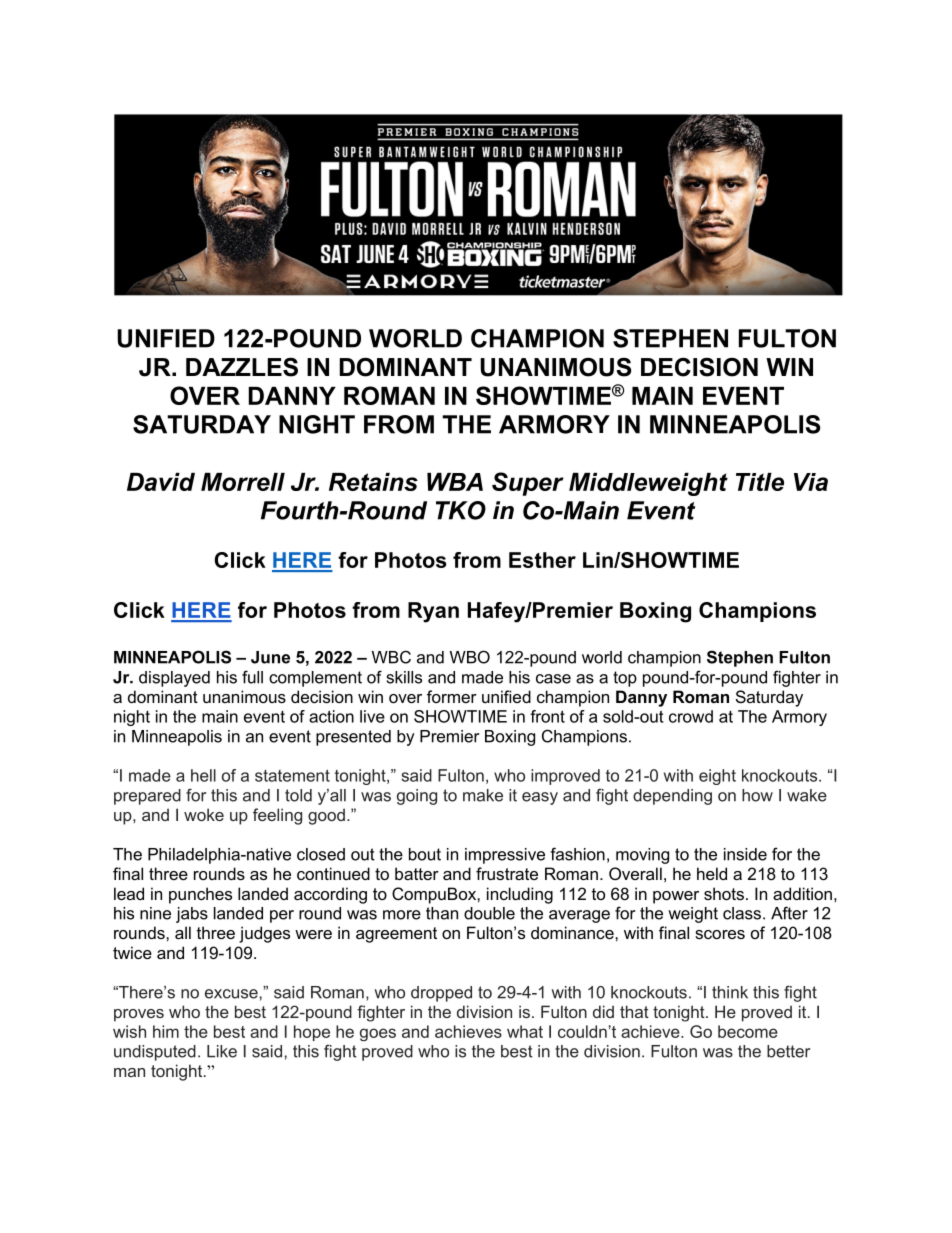 This screenshot has width=952, height=1233. I want to click on Title, so click(760, 482).
